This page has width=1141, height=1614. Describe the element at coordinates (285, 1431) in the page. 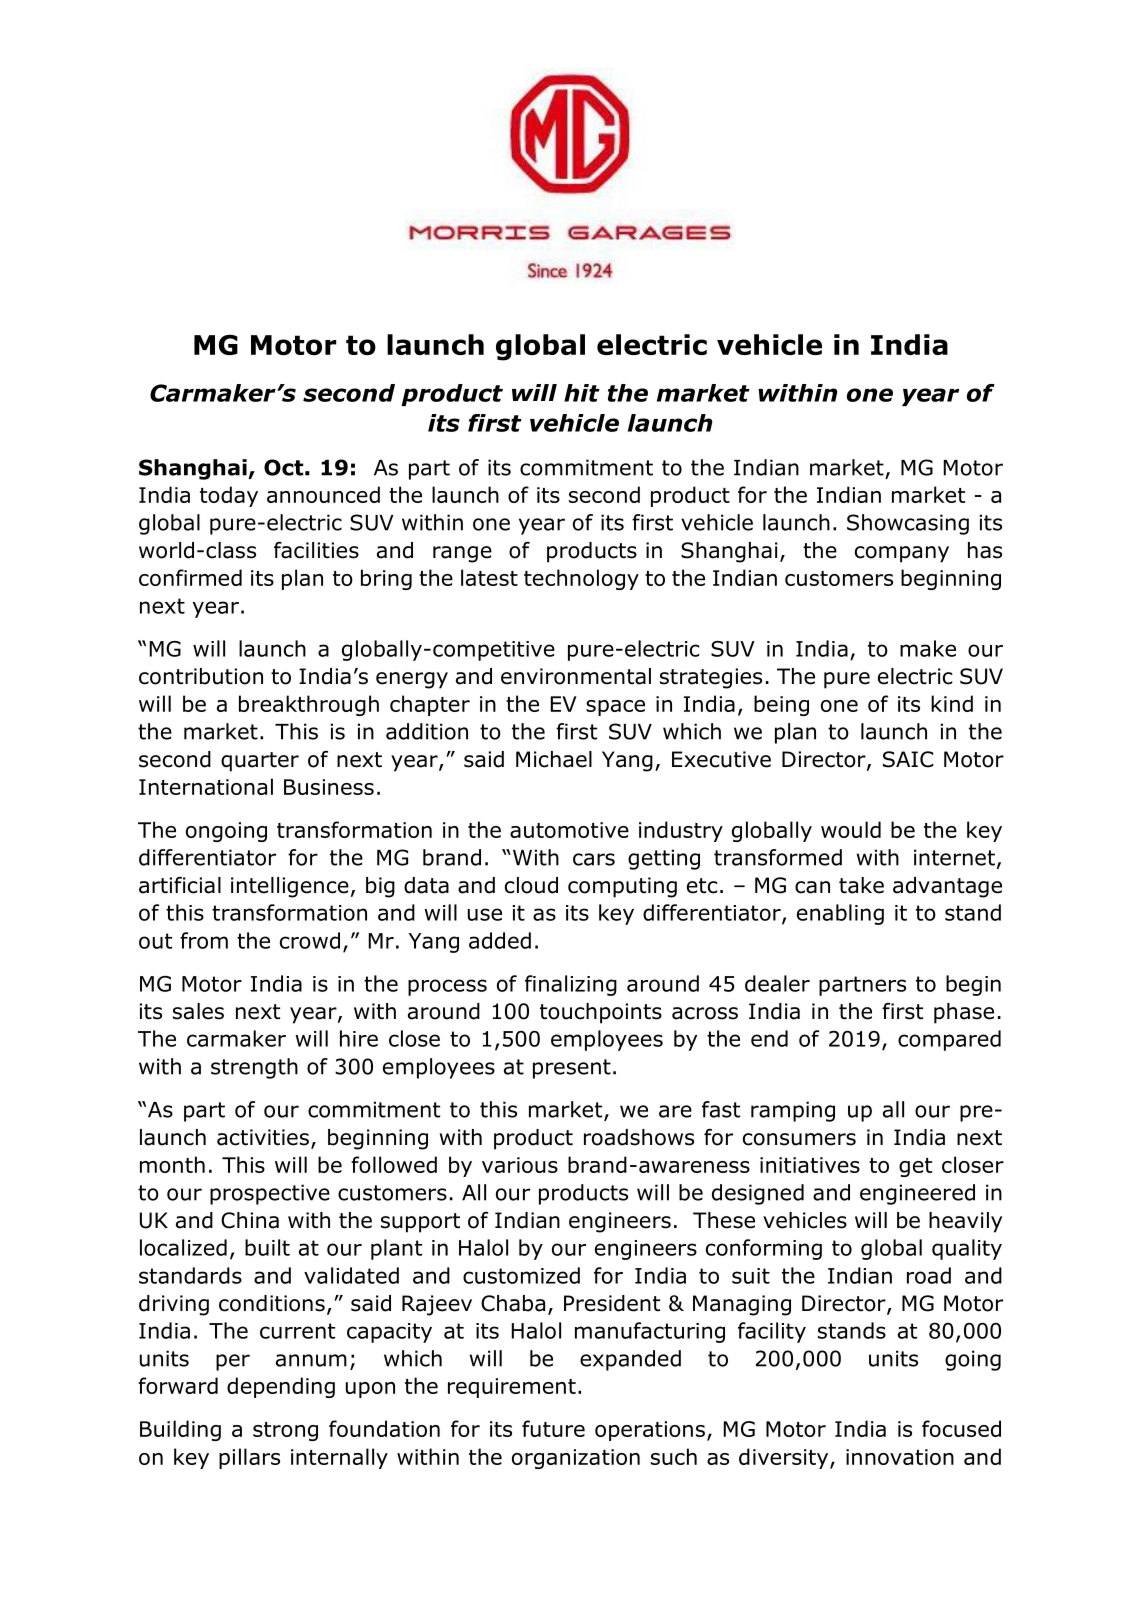

I see `strong` at that location.
